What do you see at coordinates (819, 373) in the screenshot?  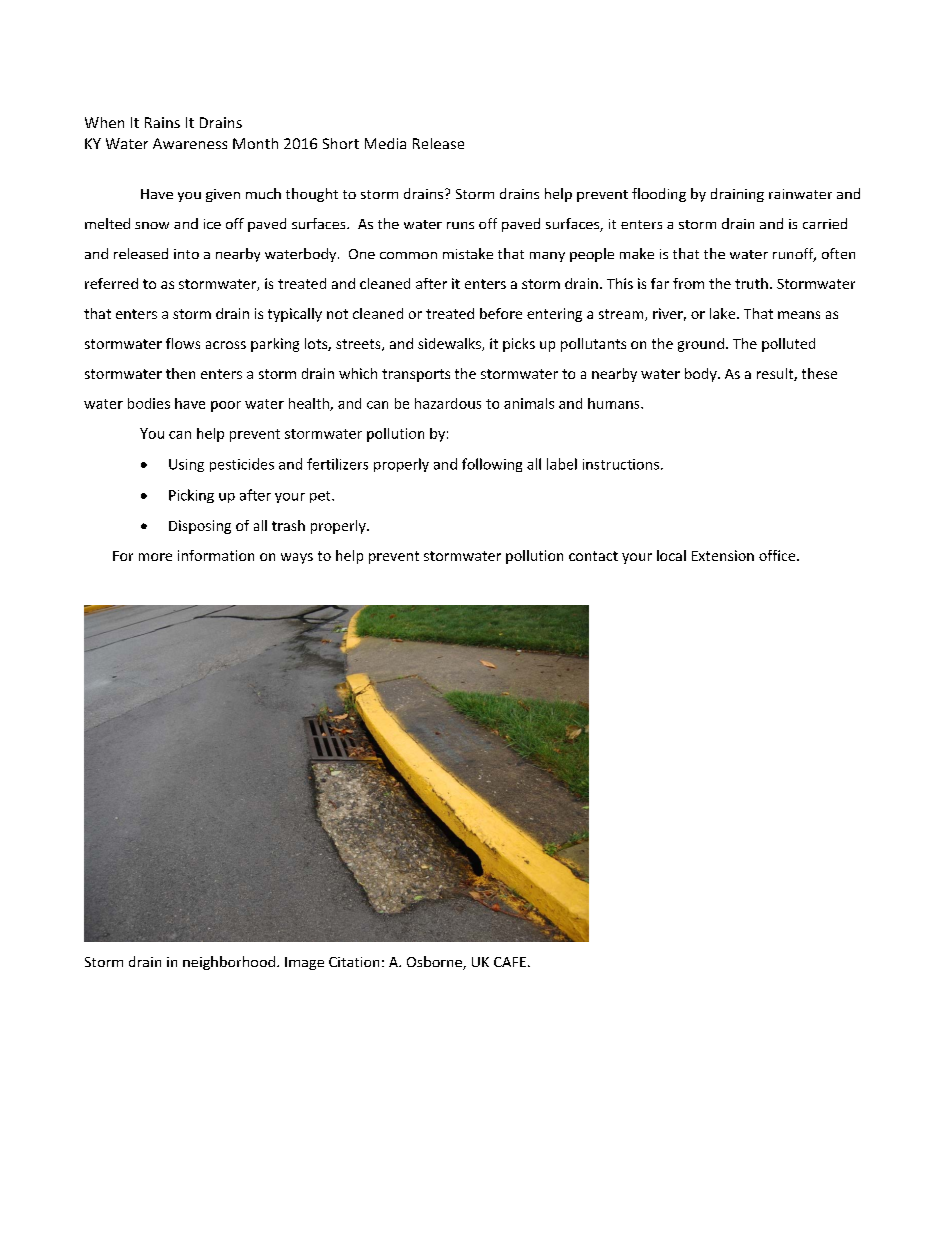 I see `these` at bounding box center [819, 373].
